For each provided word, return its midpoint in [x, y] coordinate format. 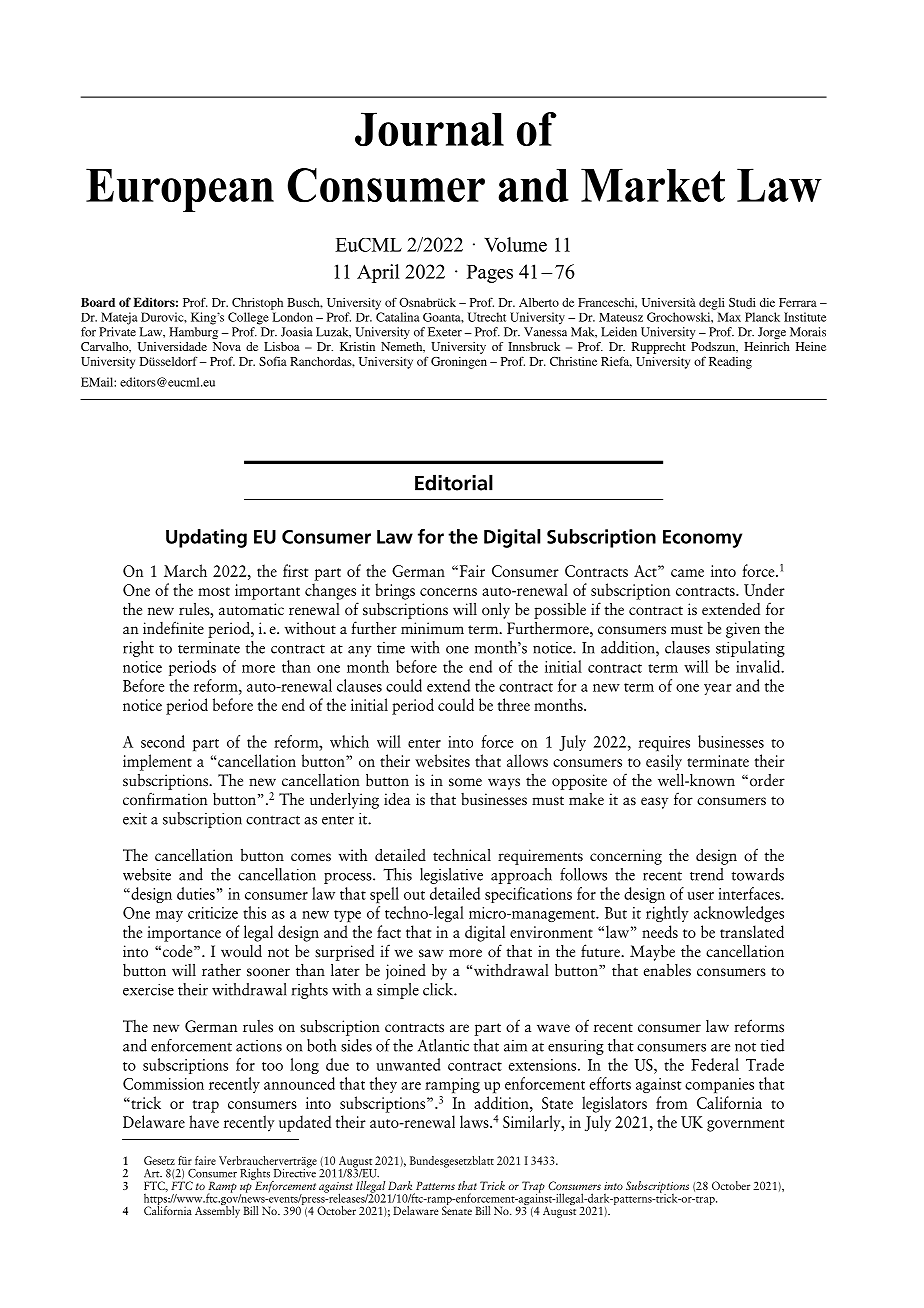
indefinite [173, 628]
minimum [432, 628]
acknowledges [739, 914]
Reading [730, 363]
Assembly [217, 1211]
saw [431, 953]
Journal [429, 129]
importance [184, 934]
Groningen [459, 363]
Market [653, 185]
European [180, 190]
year [717, 689]
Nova [227, 346]
